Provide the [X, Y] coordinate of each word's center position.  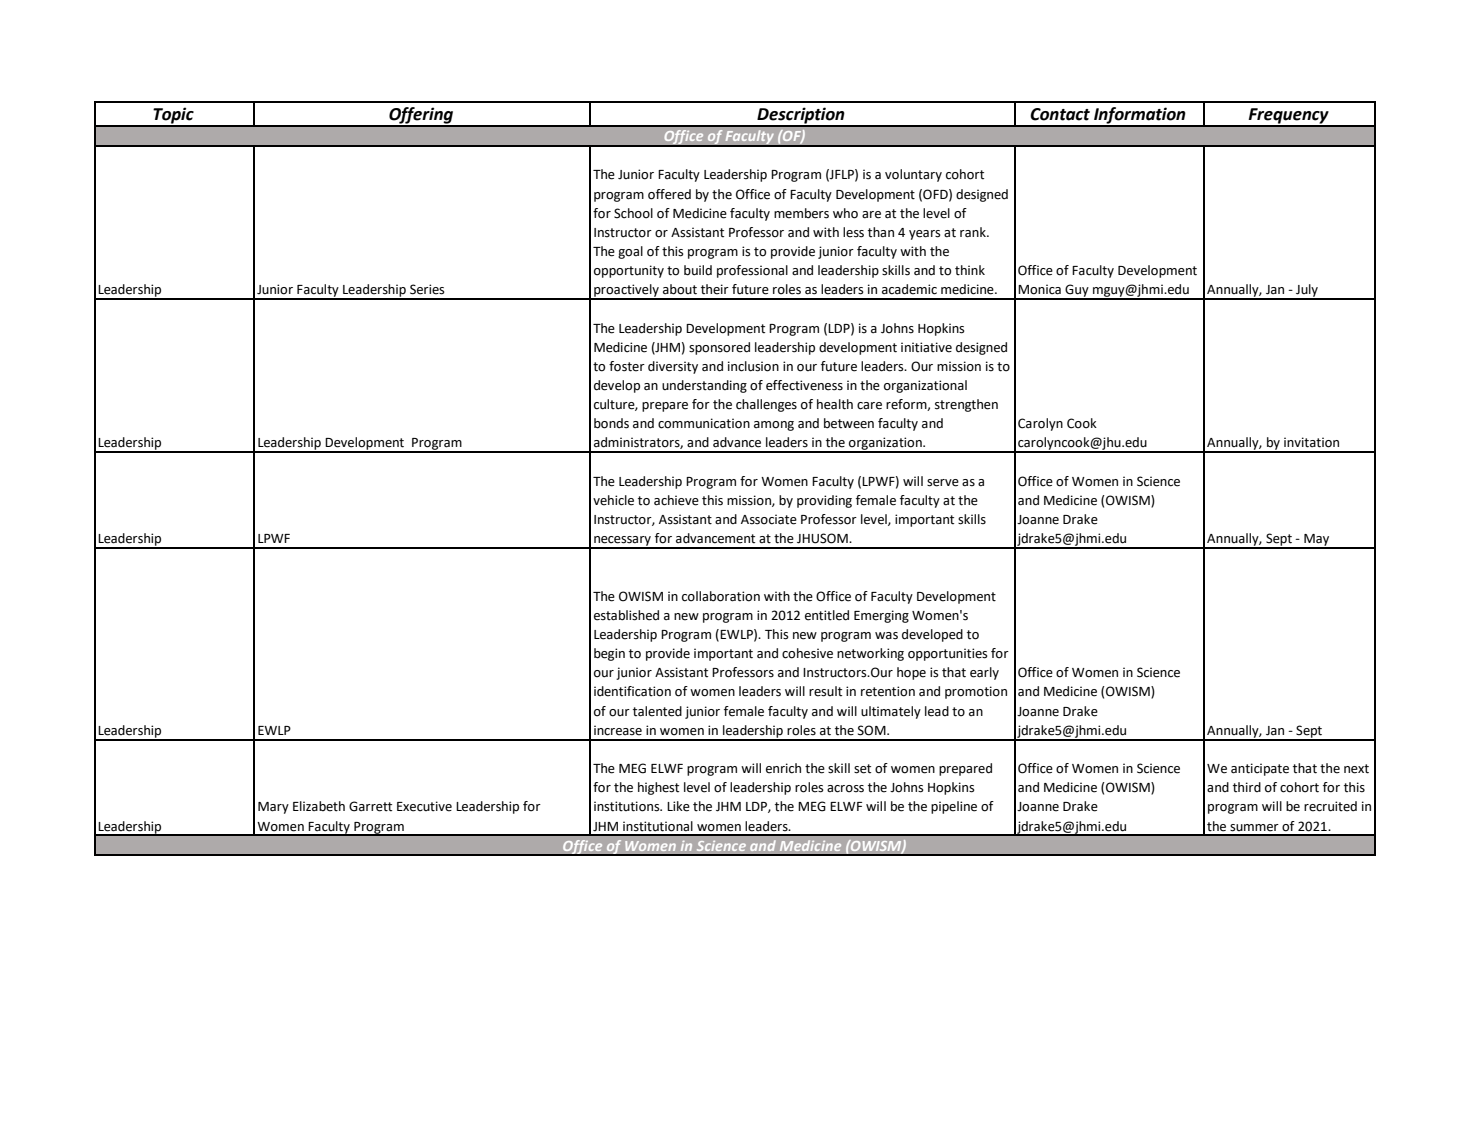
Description [801, 117]
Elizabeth [319, 806]
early [984, 673]
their [715, 289]
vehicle [613, 500]
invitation [1311, 442]
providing [824, 501]
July [1307, 291]
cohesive [807, 653]
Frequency [1289, 117]
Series [427, 289]
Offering [421, 116]
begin [609, 654]
